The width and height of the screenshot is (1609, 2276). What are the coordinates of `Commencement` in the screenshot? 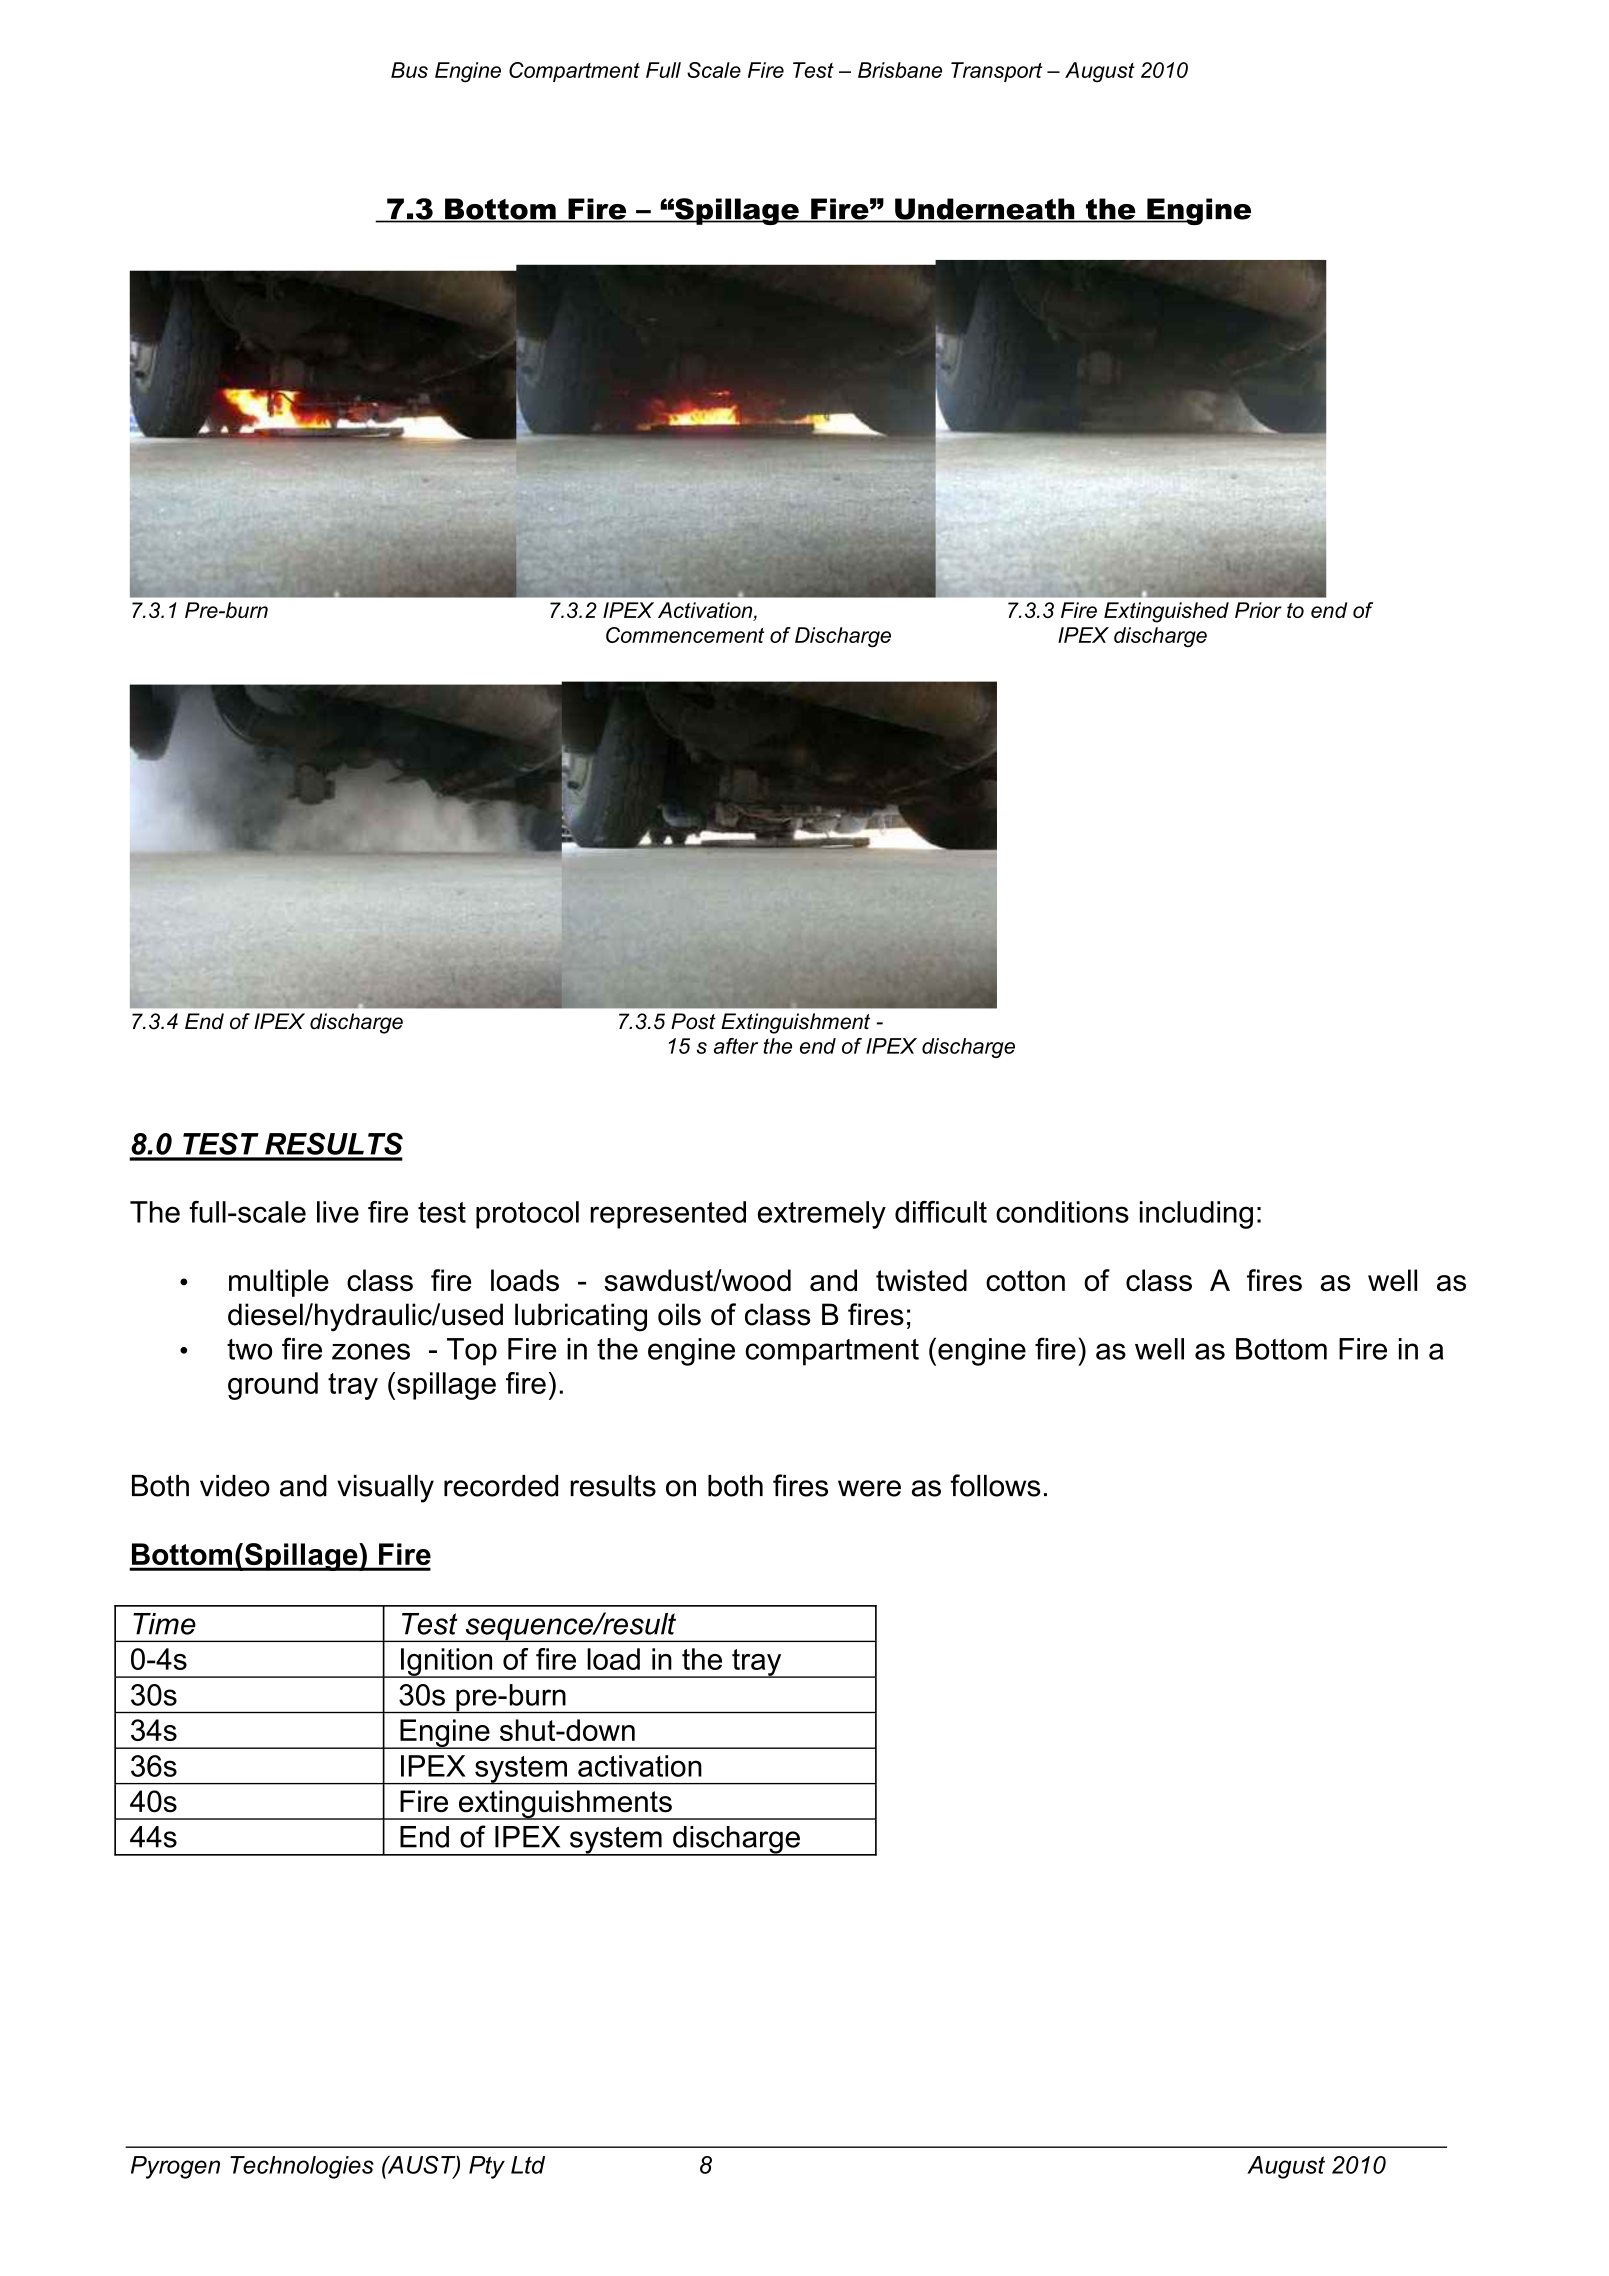 It's located at (685, 635).
